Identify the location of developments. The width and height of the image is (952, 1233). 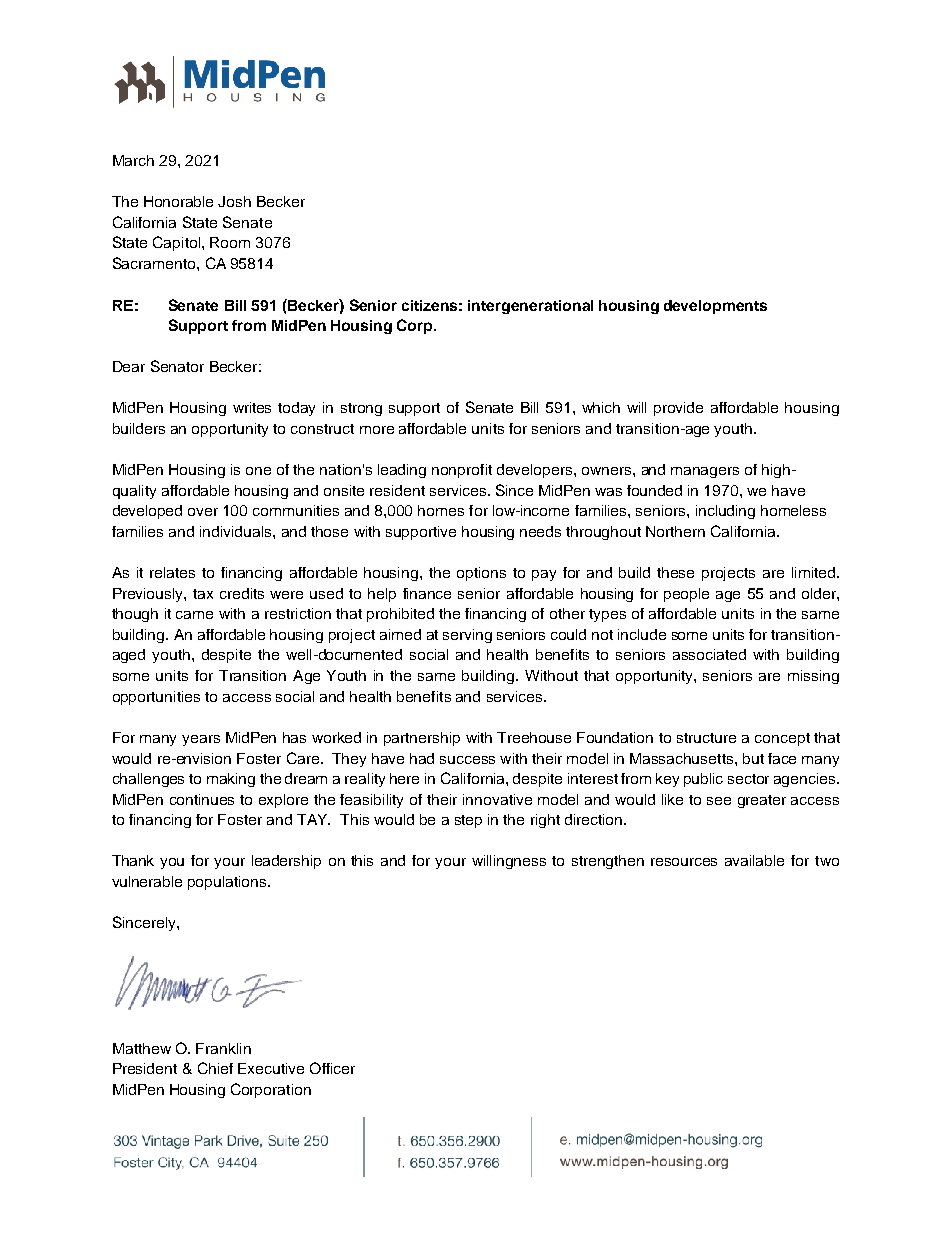
(715, 307).
